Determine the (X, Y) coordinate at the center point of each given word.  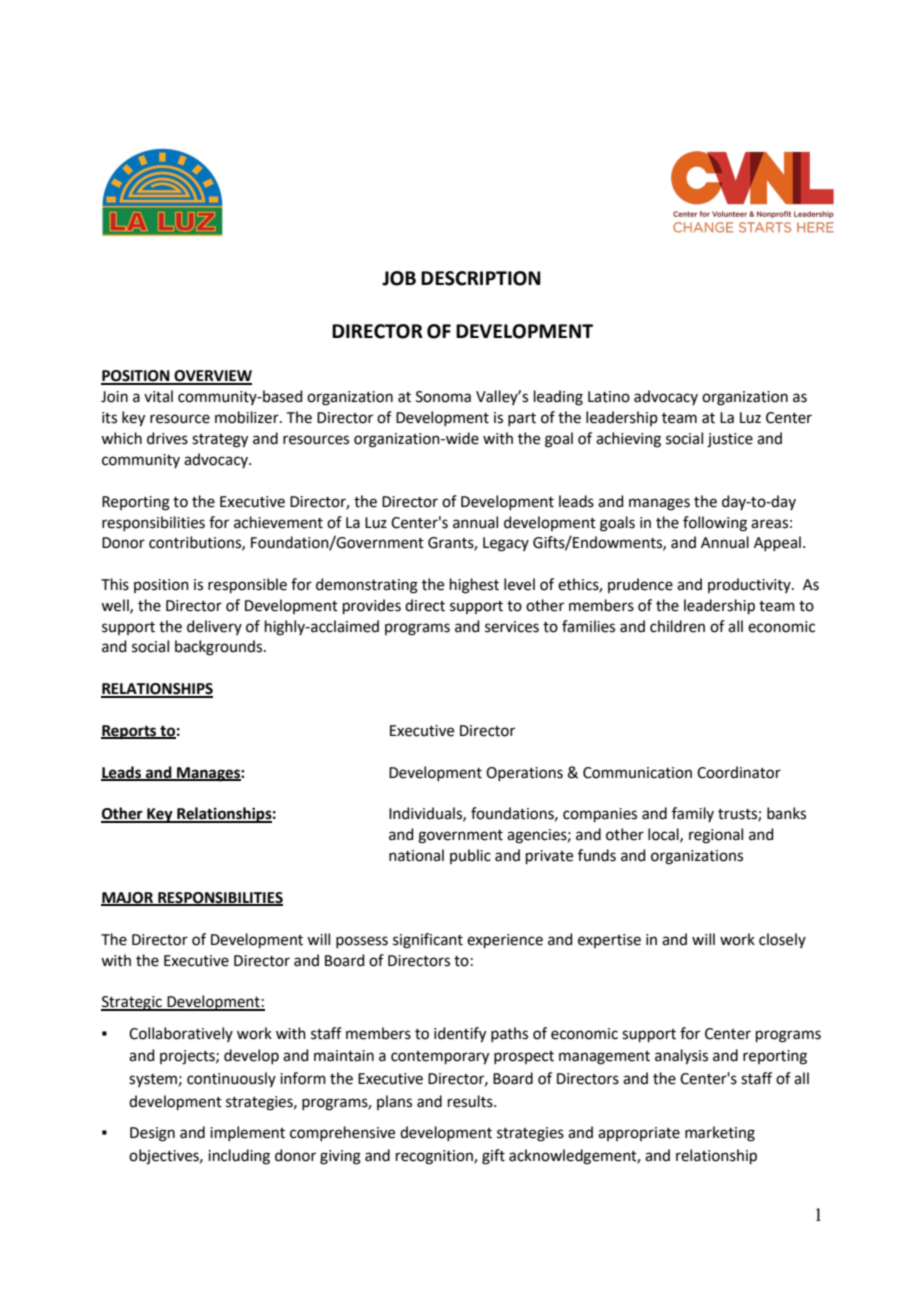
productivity (750, 585)
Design (152, 1134)
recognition (435, 1157)
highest (474, 586)
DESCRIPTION (481, 278)
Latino (609, 397)
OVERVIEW (212, 377)
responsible (247, 585)
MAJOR (128, 899)
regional (716, 836)
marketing (720, 1134)
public (470, 856)
